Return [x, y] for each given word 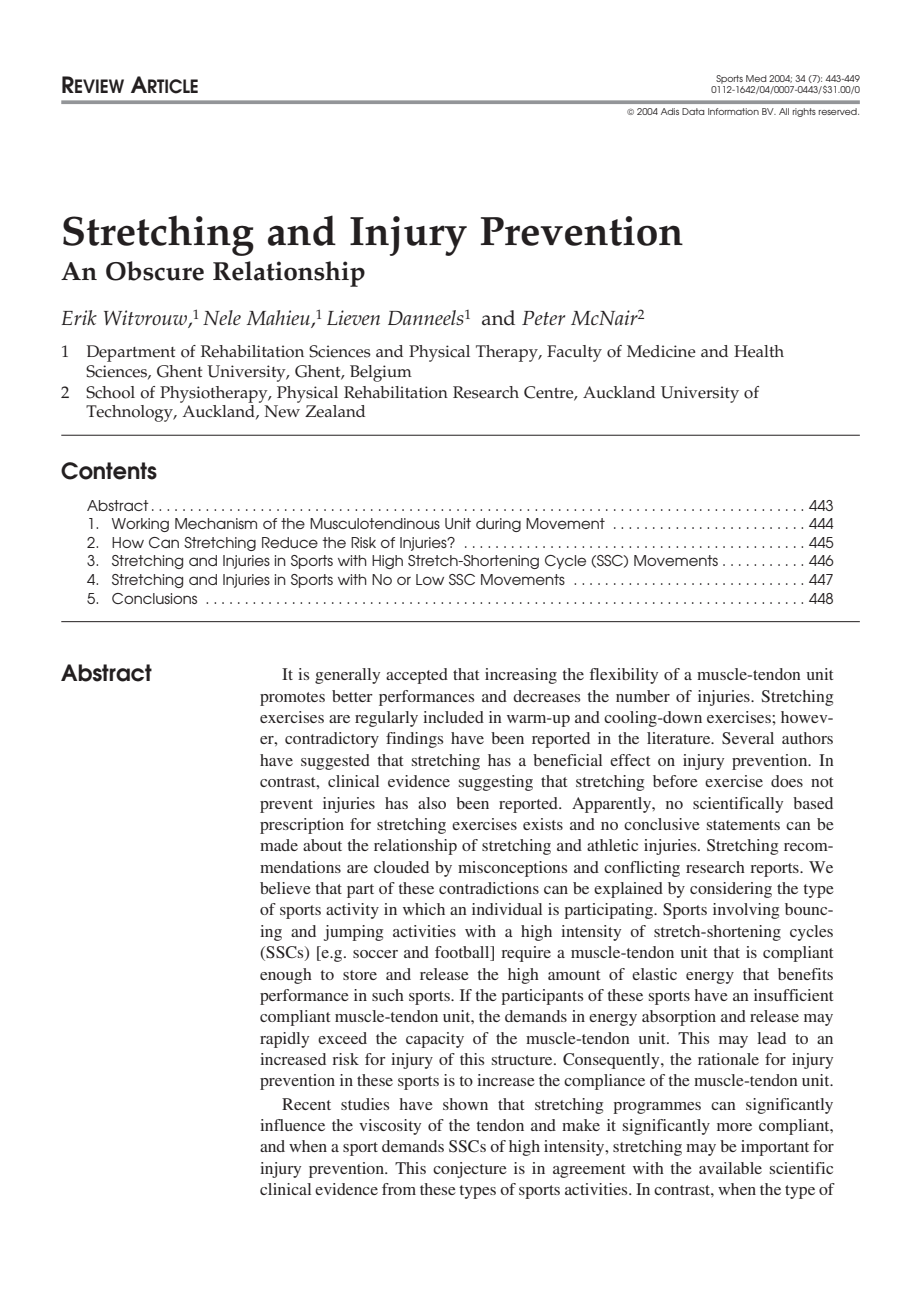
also [432, 803]
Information [733, 111]
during [498, 525]
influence [292, 1125]
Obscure [155, 271]
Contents [109, 471]
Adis [670, 111]
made [279, 845]
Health [759, 351]
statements [743, 825]
